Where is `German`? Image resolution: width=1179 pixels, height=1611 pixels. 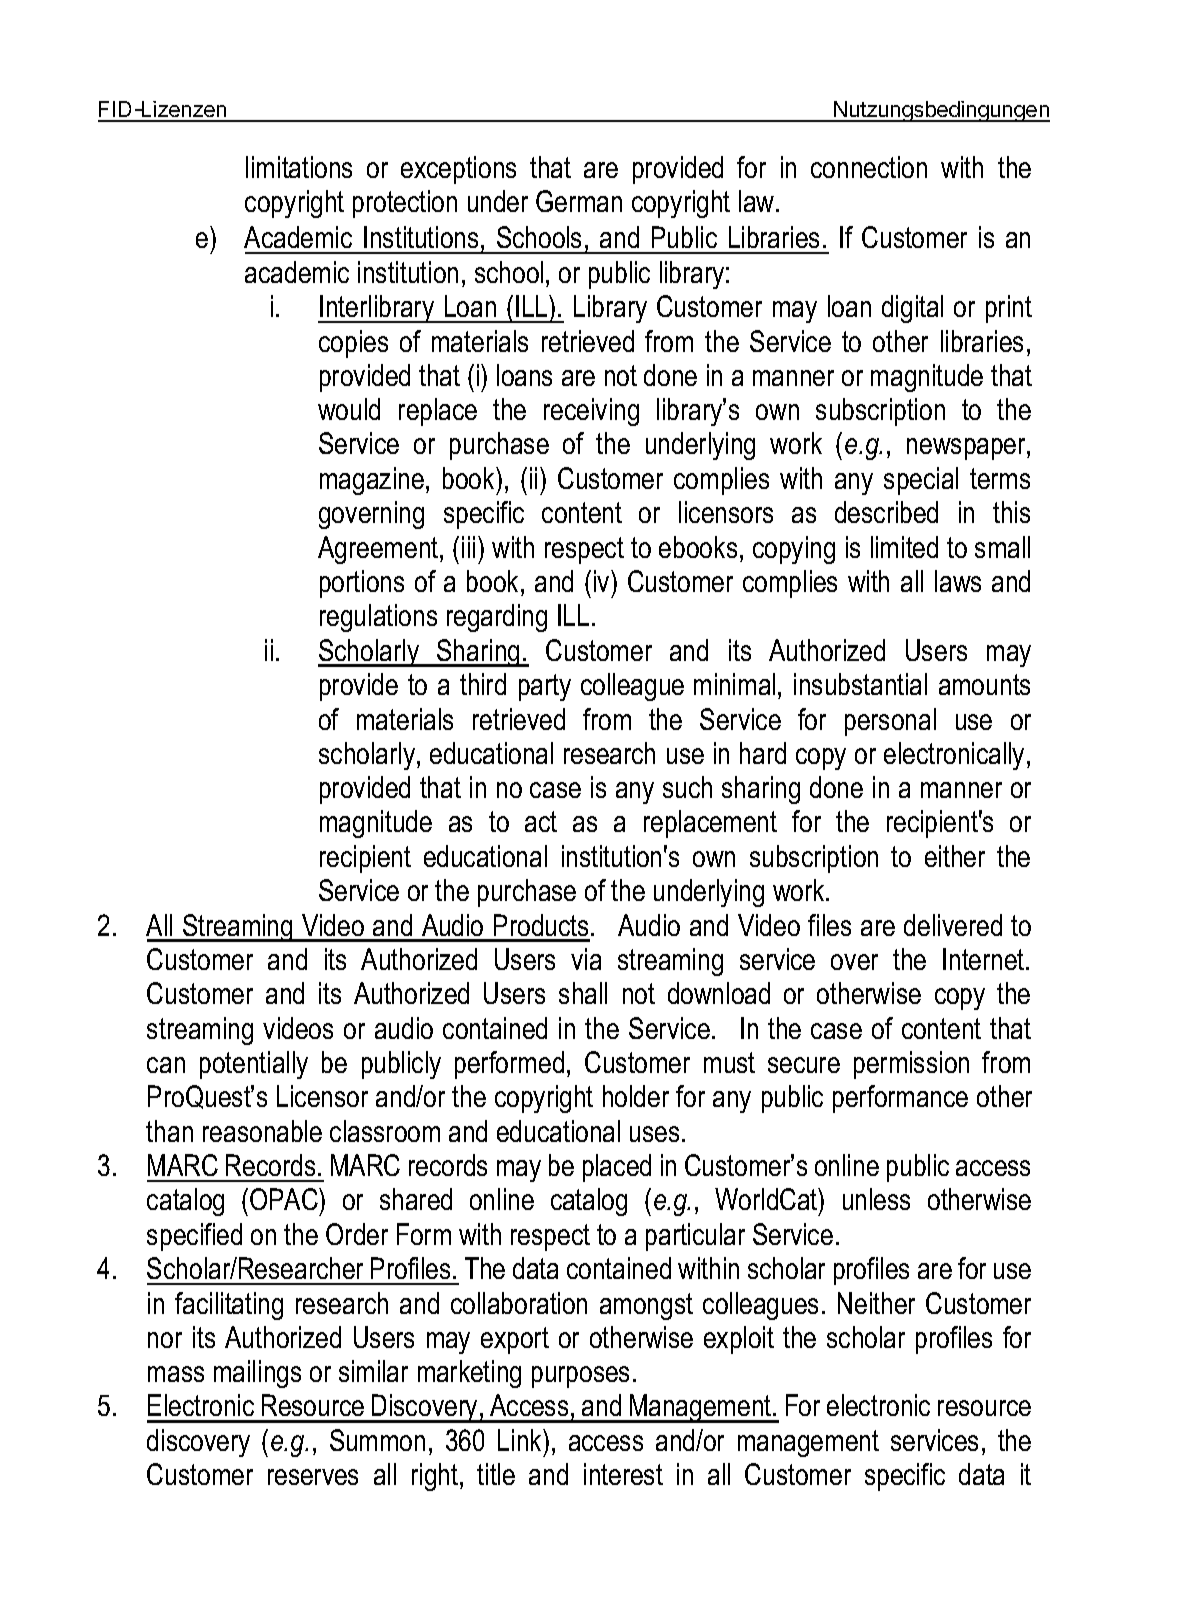
German is located at coordinates (579, 201).
